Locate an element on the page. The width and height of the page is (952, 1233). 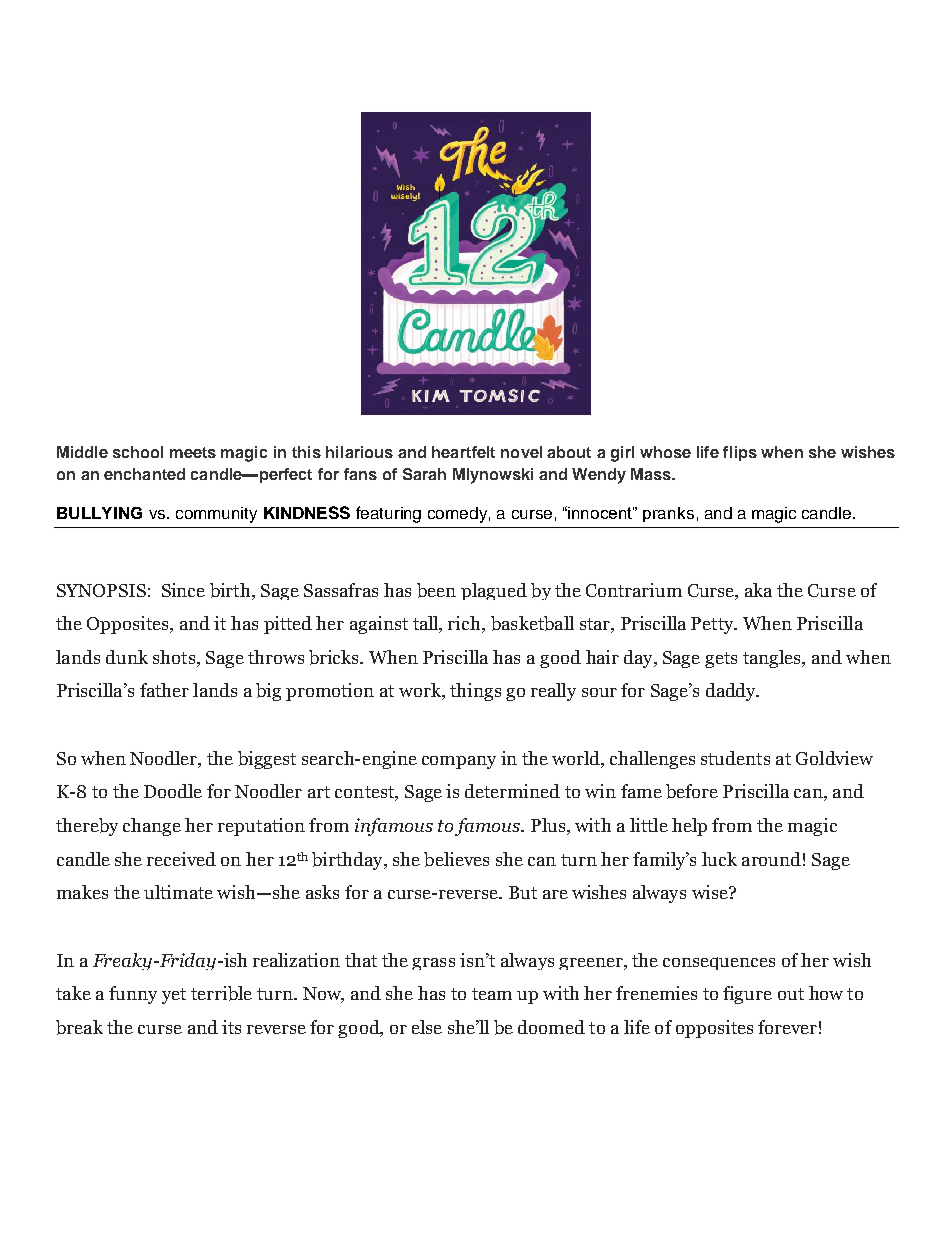
enchanted is located at coordinates (144, 474).
